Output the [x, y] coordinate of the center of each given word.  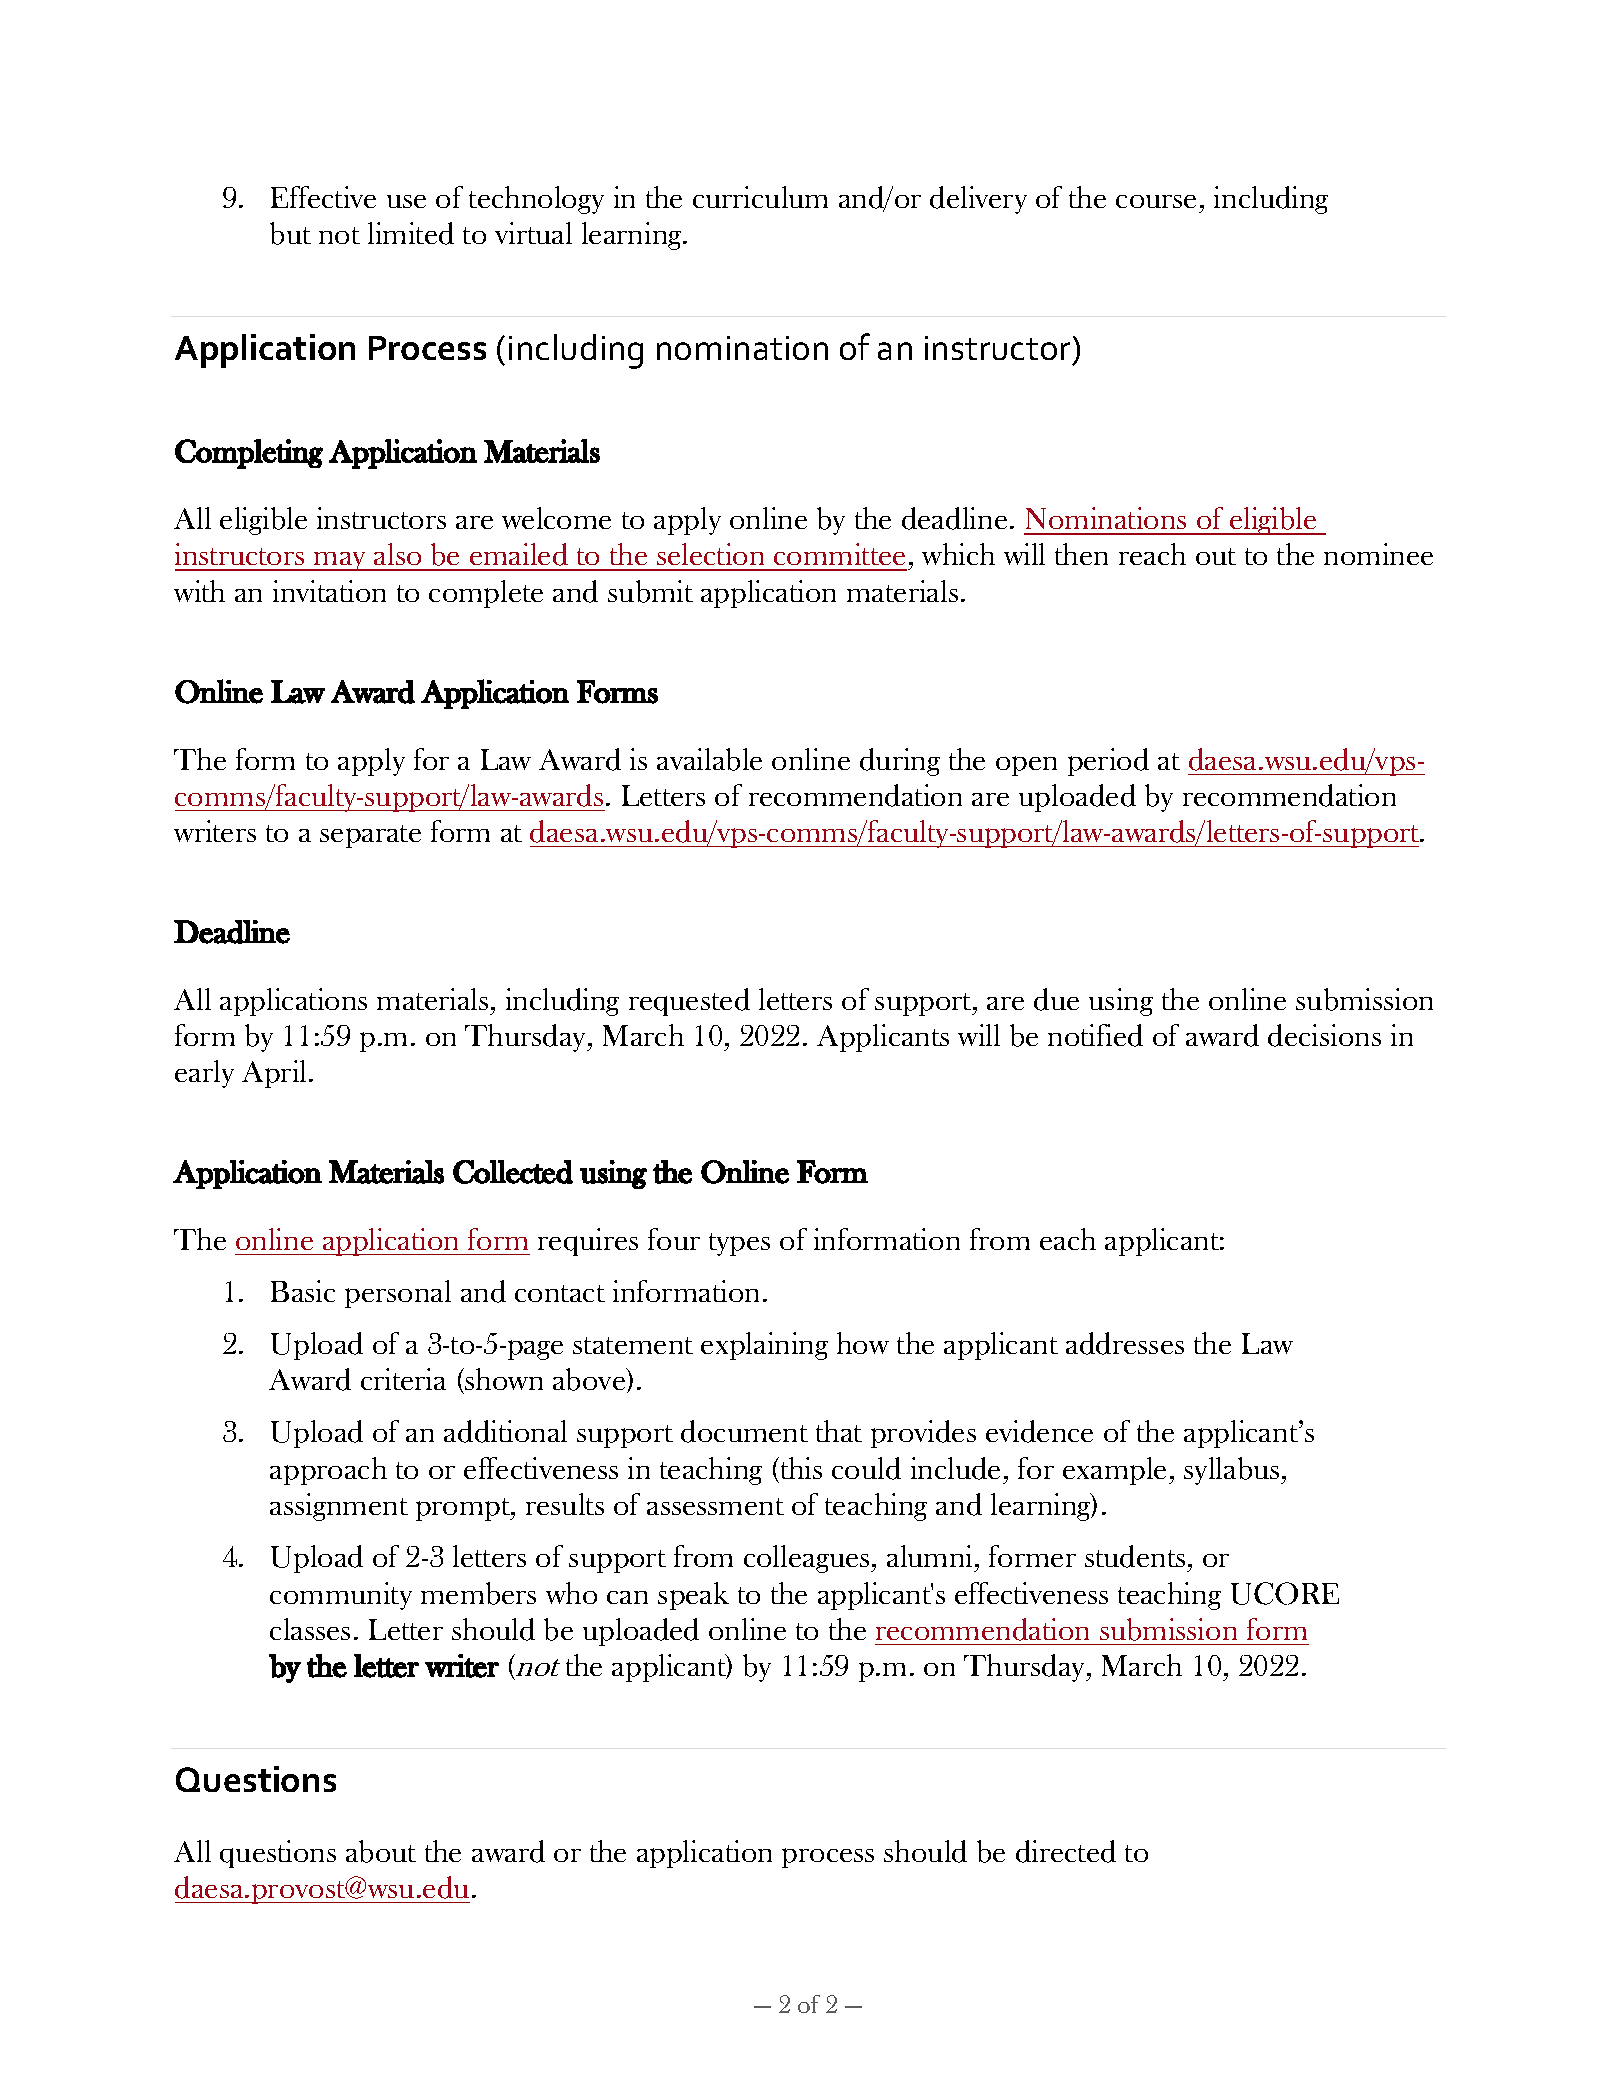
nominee [1378, 554]
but [290, 233]
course [1156, 201]
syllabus [1233, 1471]
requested [689, 1002]
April [274, 1074]
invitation [329, 591]
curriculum [760, 197]
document [744, 1431]
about [381, 1851]
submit [650, 591]
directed [1066, 1851]
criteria [403, 1379]
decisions [1324, 1035]
